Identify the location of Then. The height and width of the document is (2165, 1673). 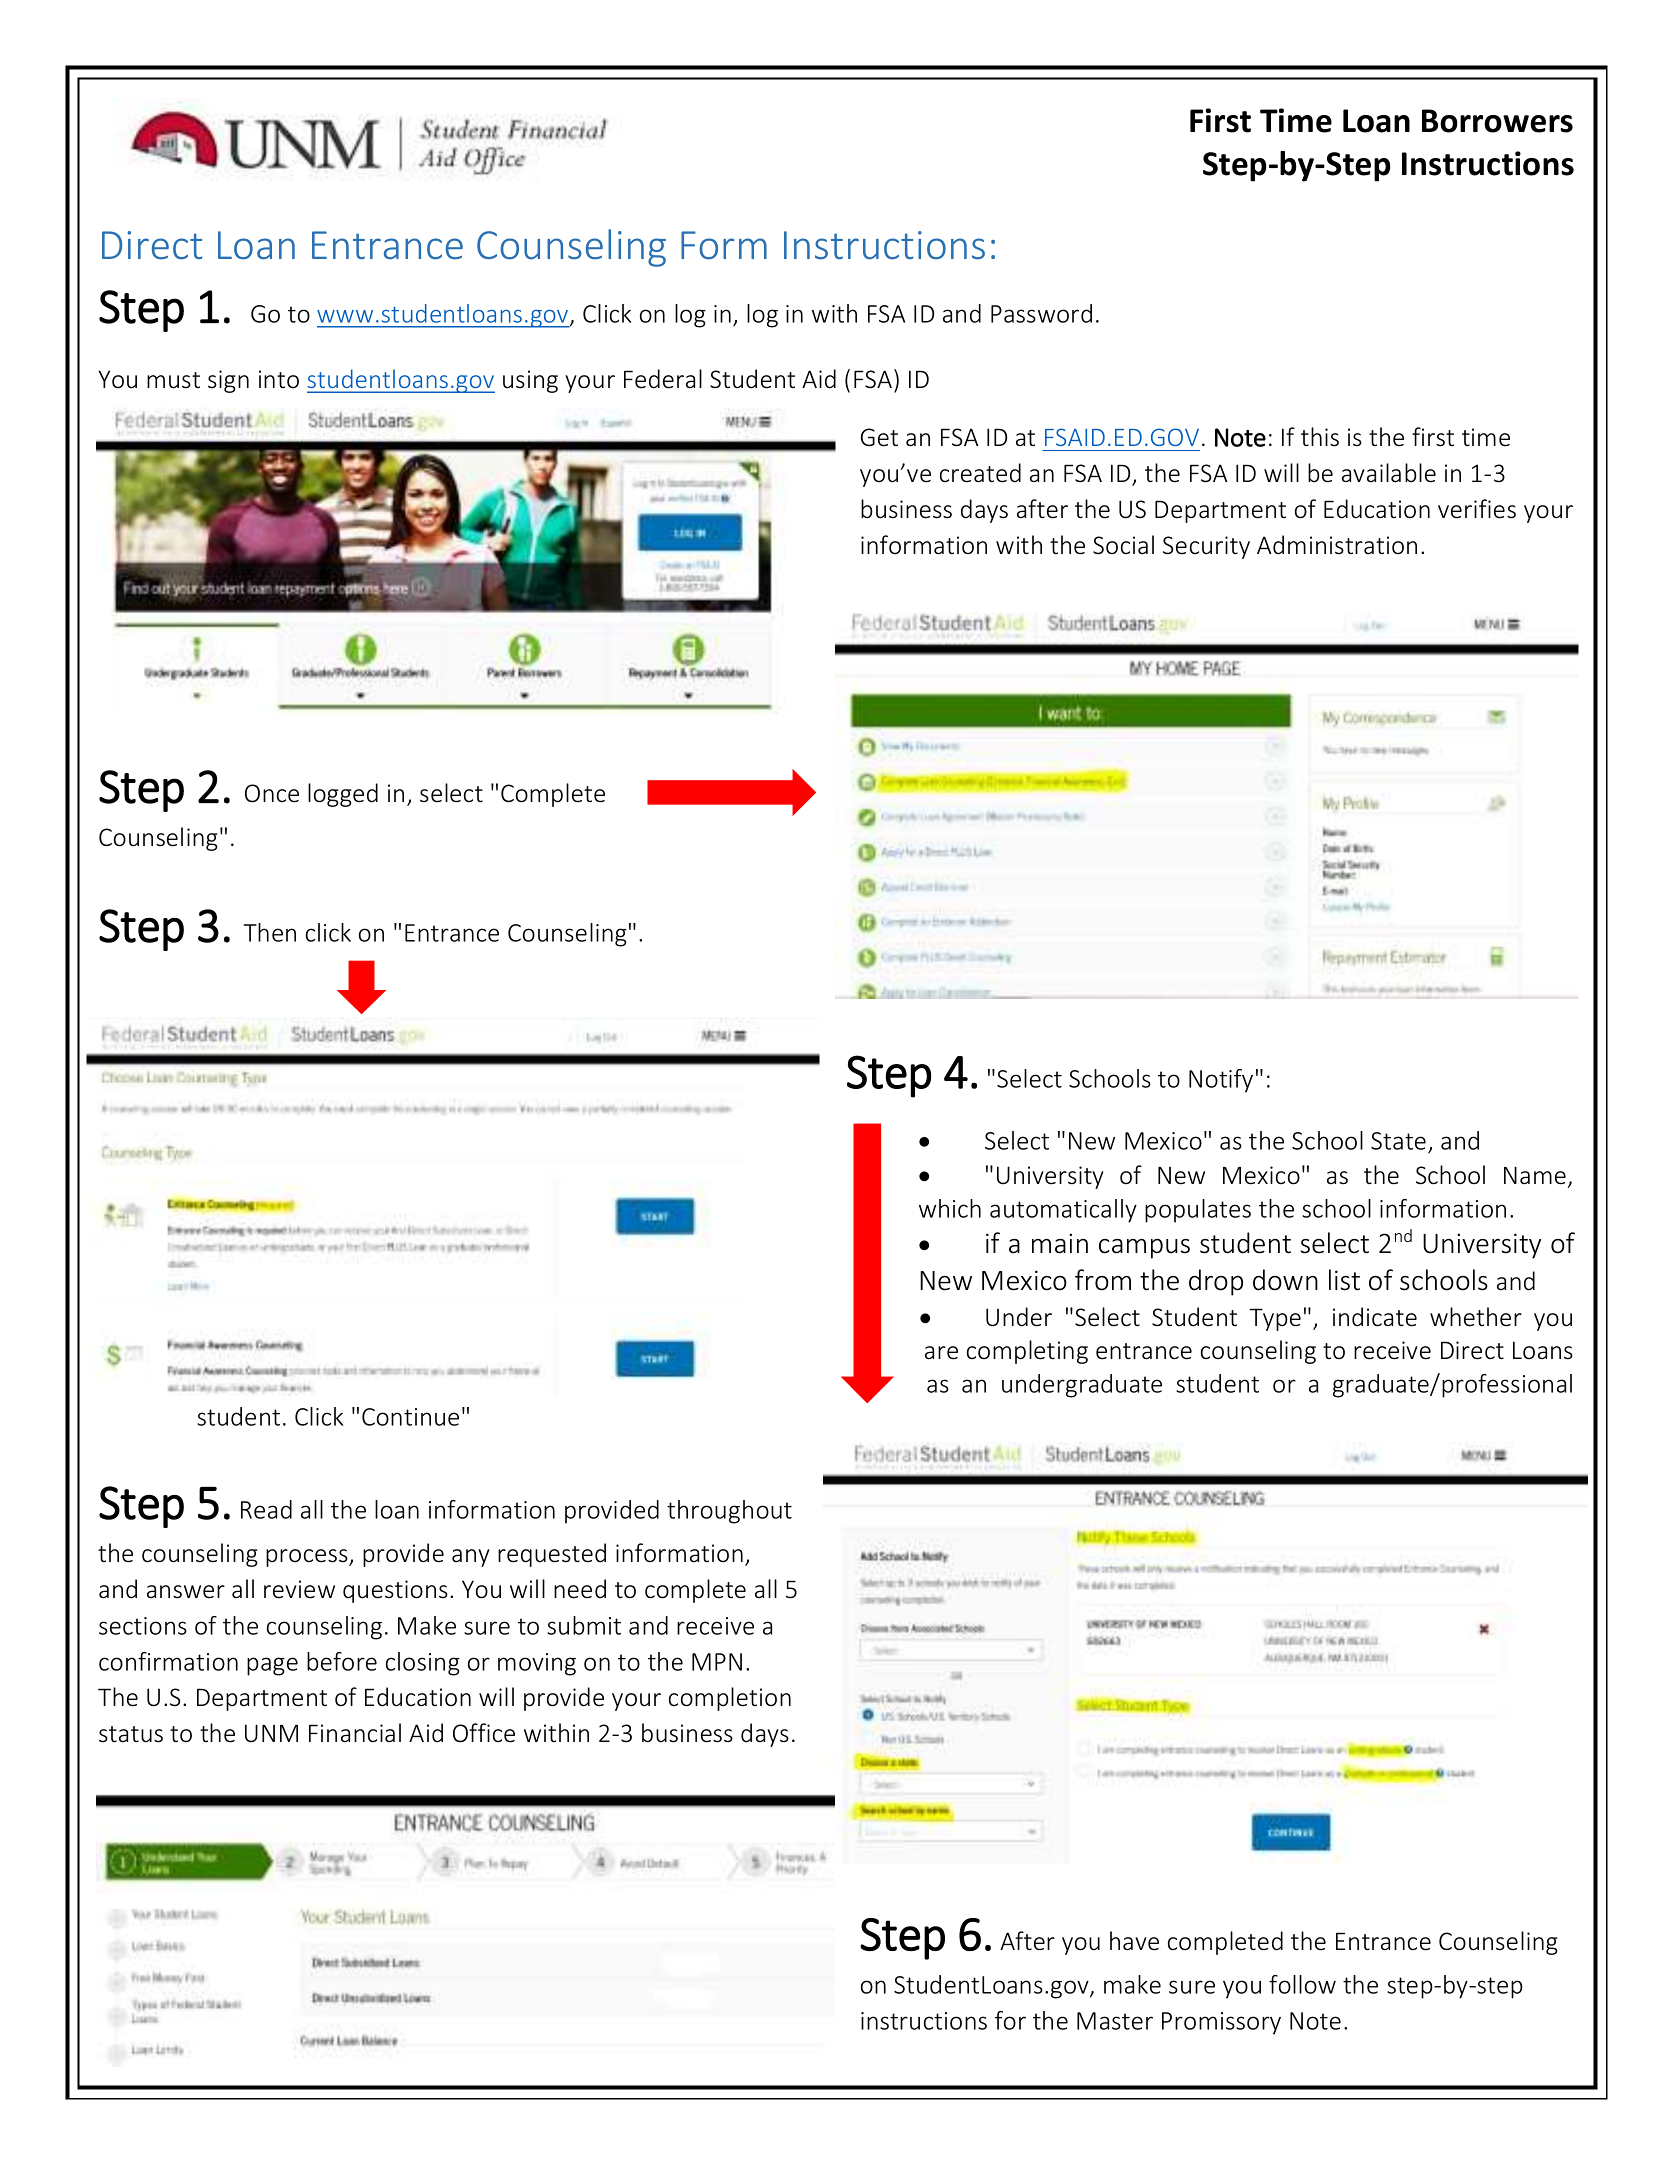
(270, 932).
